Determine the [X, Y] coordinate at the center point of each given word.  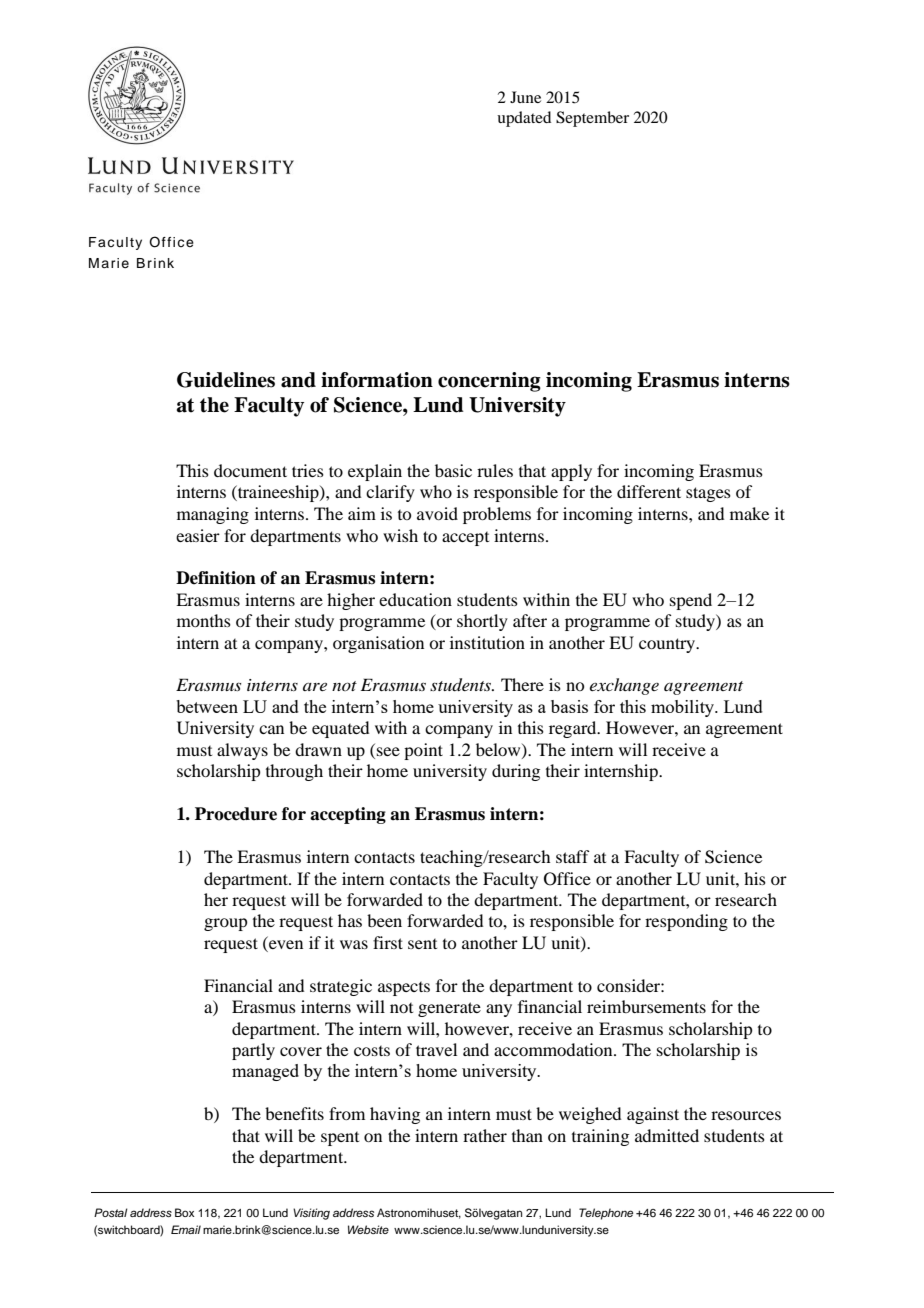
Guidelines [226, 380]
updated [524, 119]
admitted [667, 1135]
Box [184, 1212]
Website [368, 1229]
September [592, 119]
